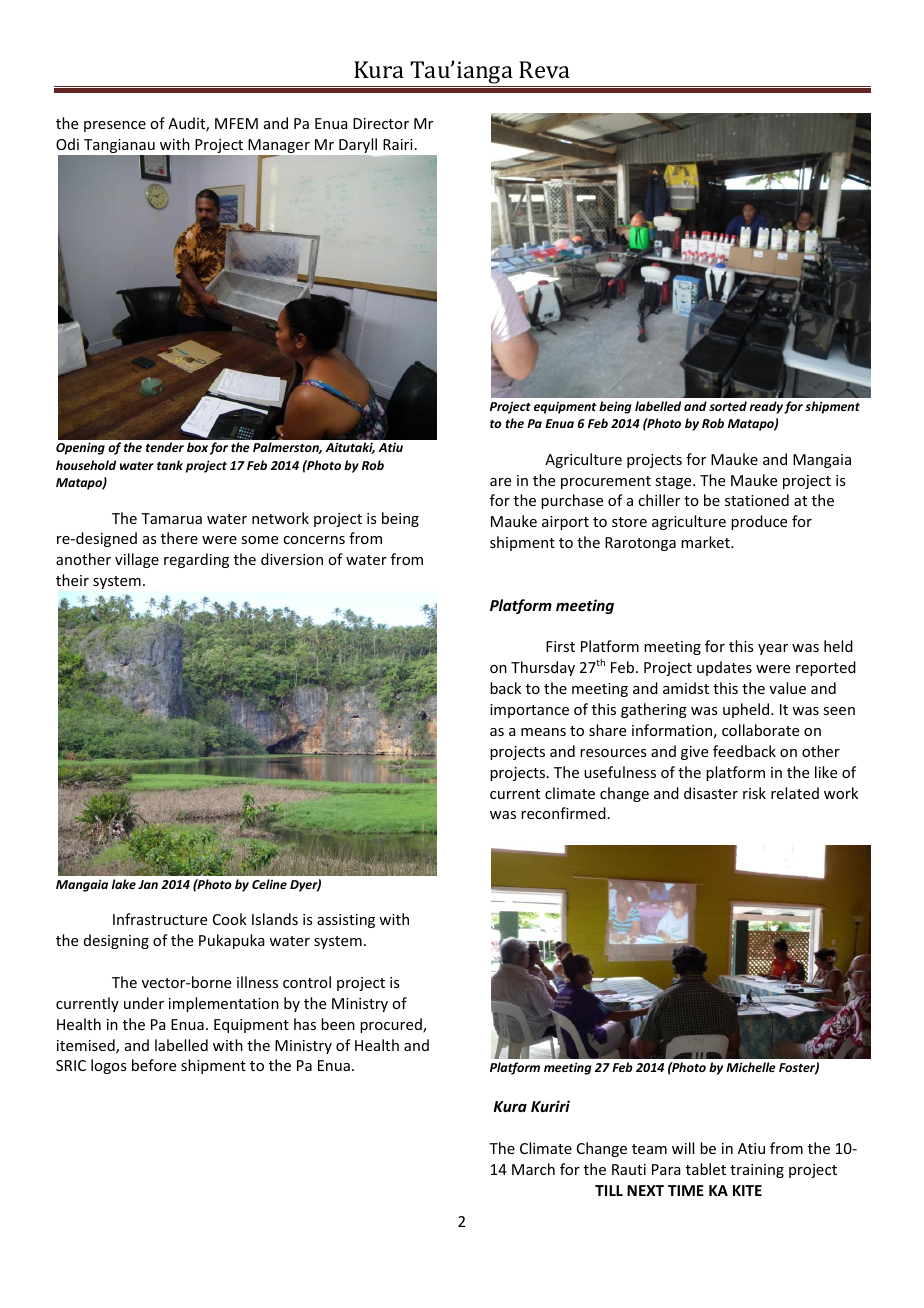  I want to click on tender, so click(165, 447).
